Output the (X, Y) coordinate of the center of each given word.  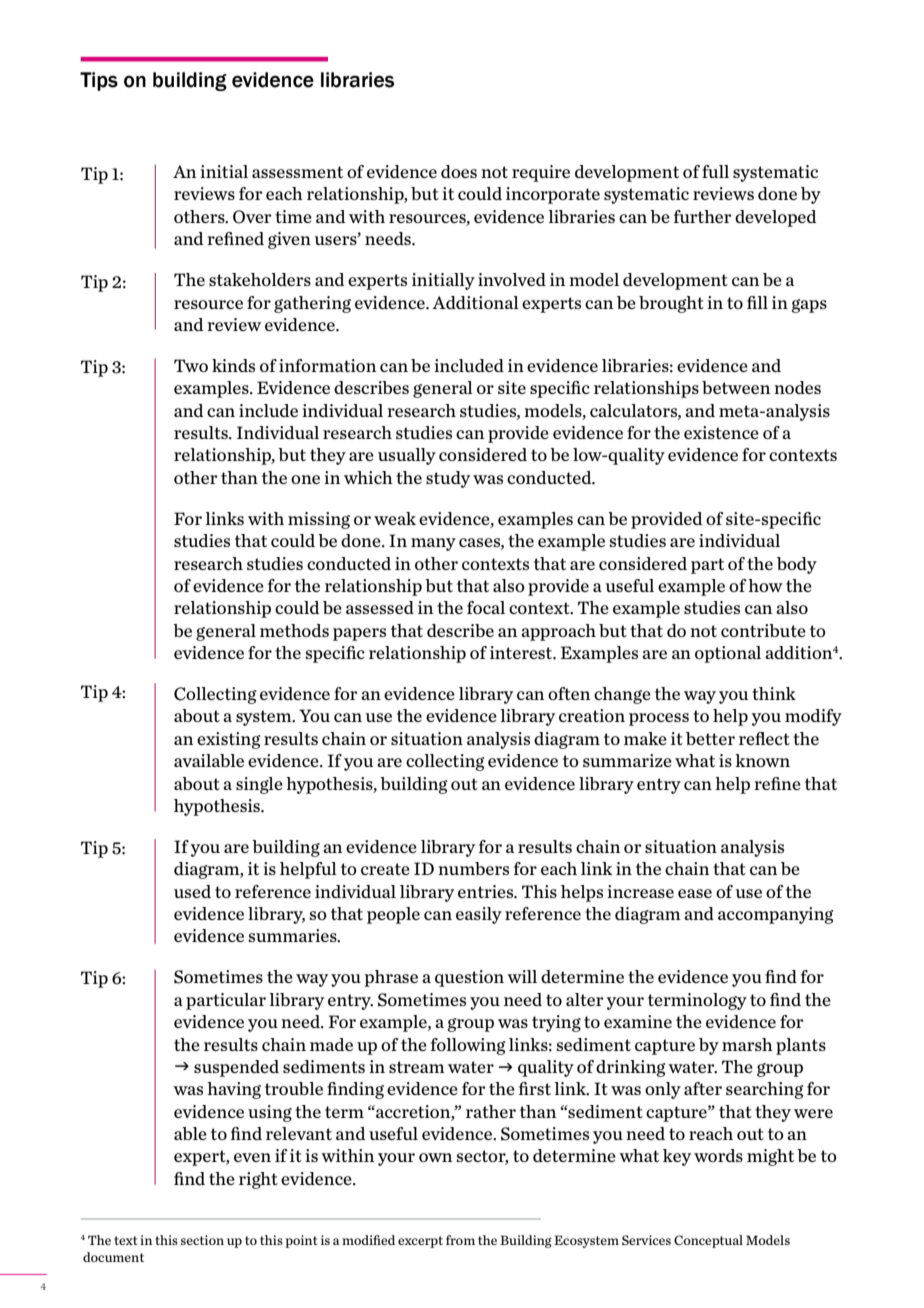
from (460, 1240)
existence (721, 432)
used (192, 891)
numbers (473, 868)
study (448, 479)
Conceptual (708, 1241)
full (715, 171)
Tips (99, 81)
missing (319, 520)
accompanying (776, 915)
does (459, 171)
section (202, 1240)
